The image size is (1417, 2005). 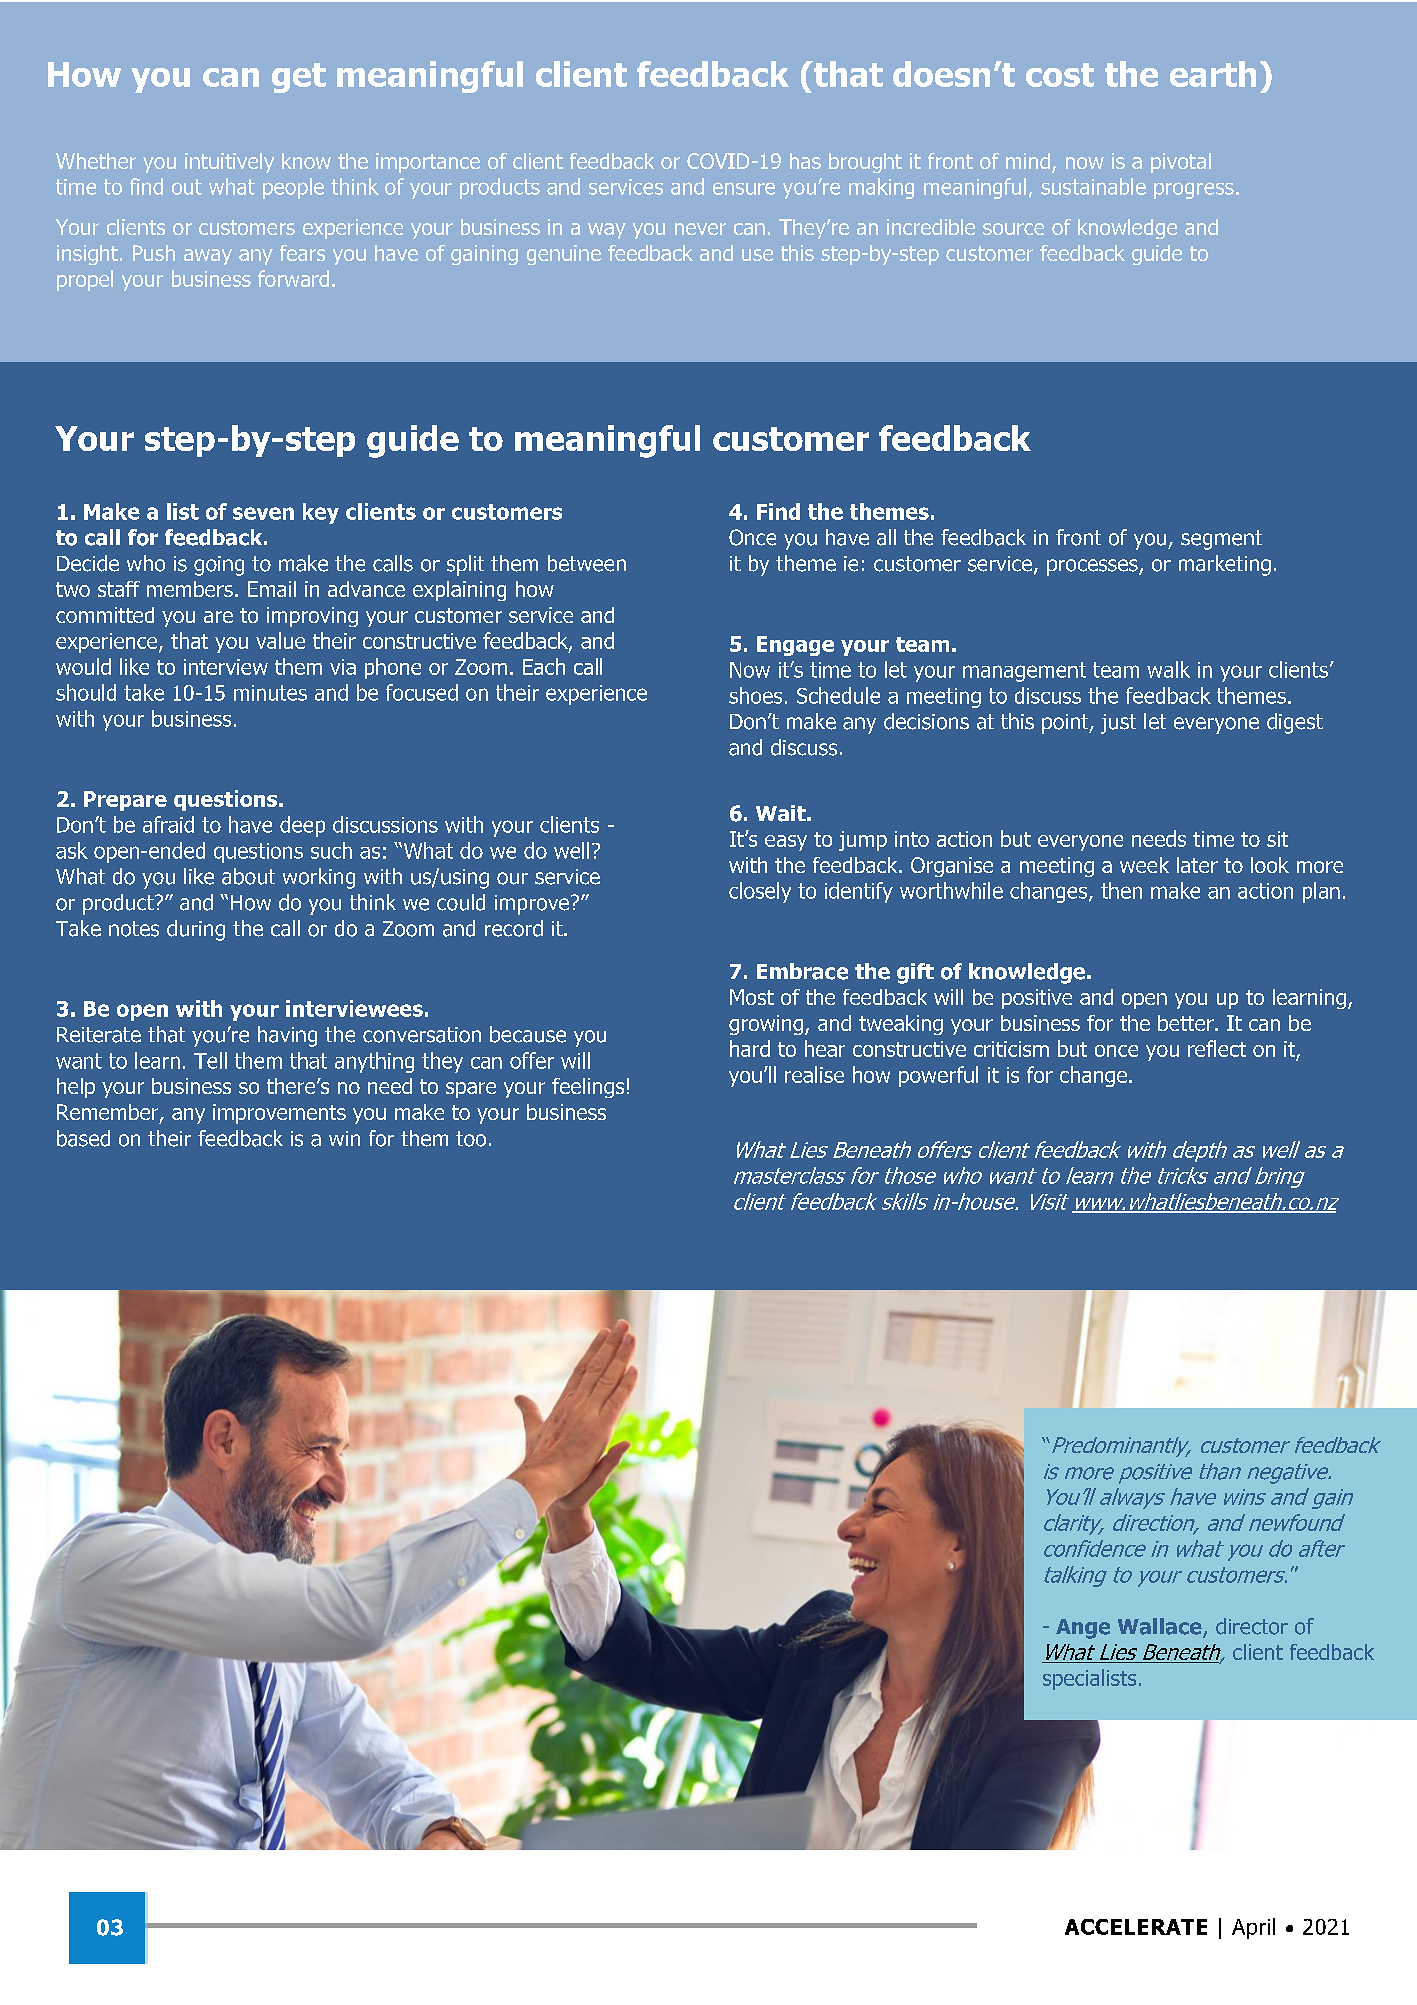 What do you see at coordinates (755, 695) in the page?
I see `shoes` at bounding box center [755, 695].
